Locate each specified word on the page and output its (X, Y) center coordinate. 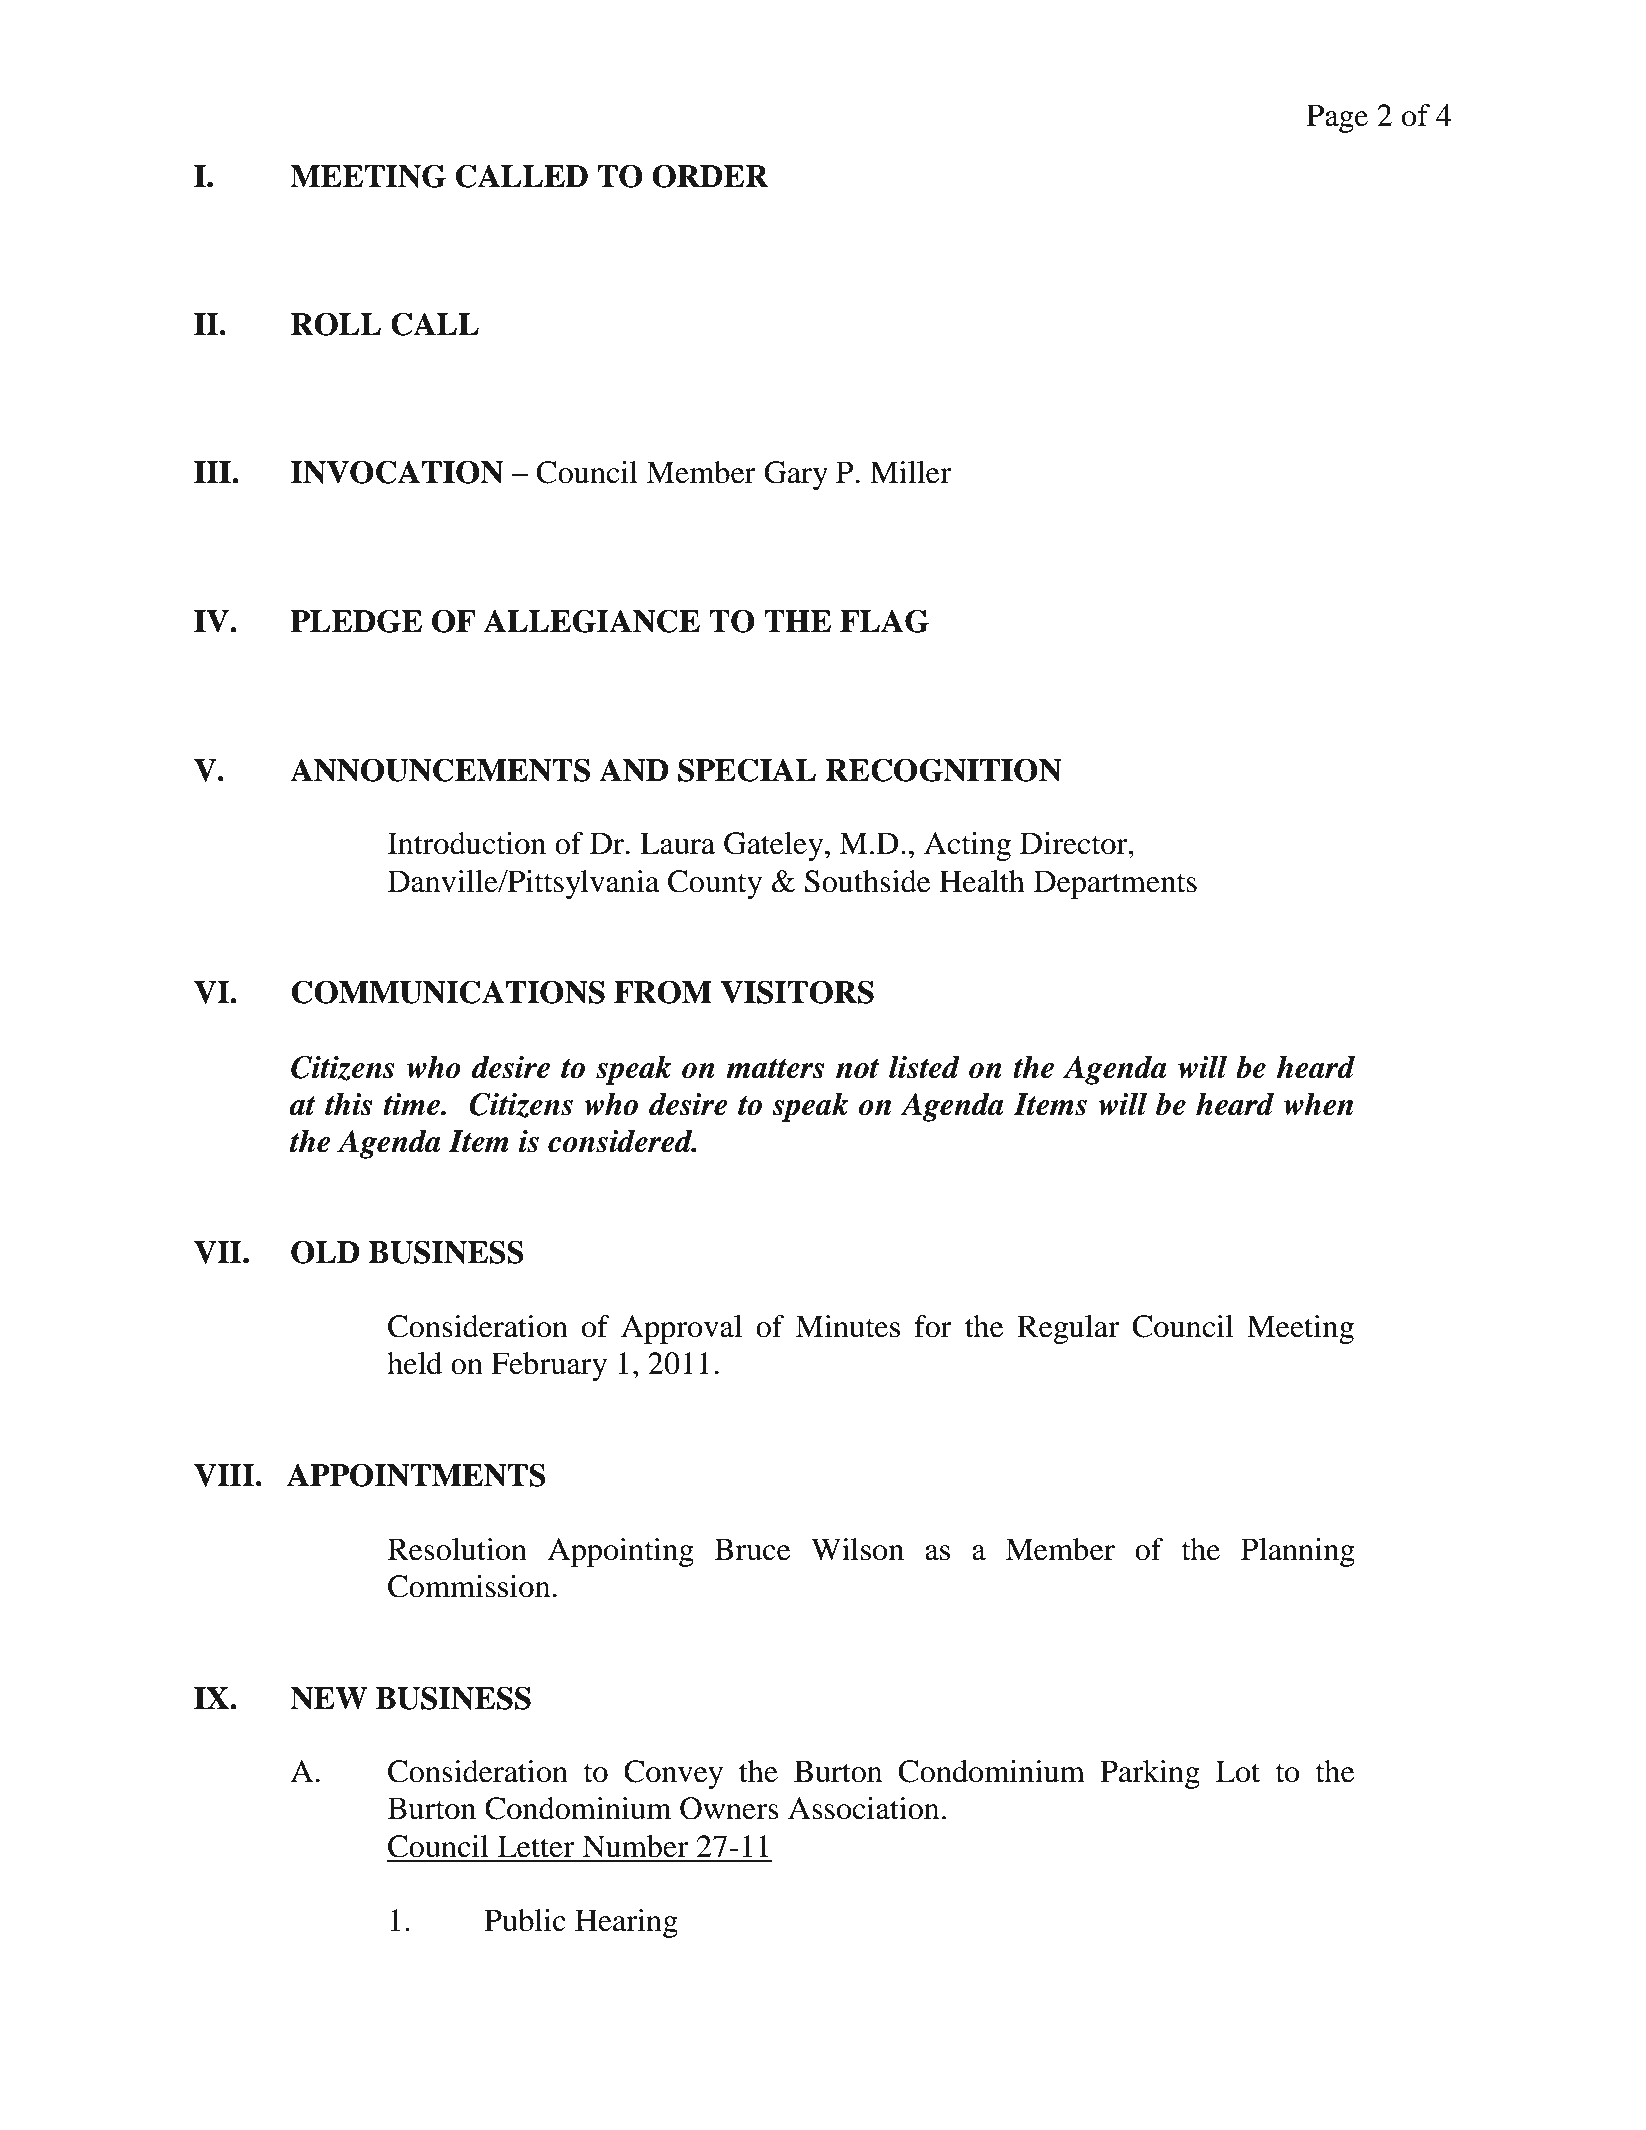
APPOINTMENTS (416, 1475)
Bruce (752, 1549)
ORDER (710, 176)
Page (1337, 118)
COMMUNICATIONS (448, 992)
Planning (1298, 1552)
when (1318, 1104)
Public (525, 1920)
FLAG (884, 621)
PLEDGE (356, 621)
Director (1075, 843)
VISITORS (797, 992)
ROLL (336, 324)
